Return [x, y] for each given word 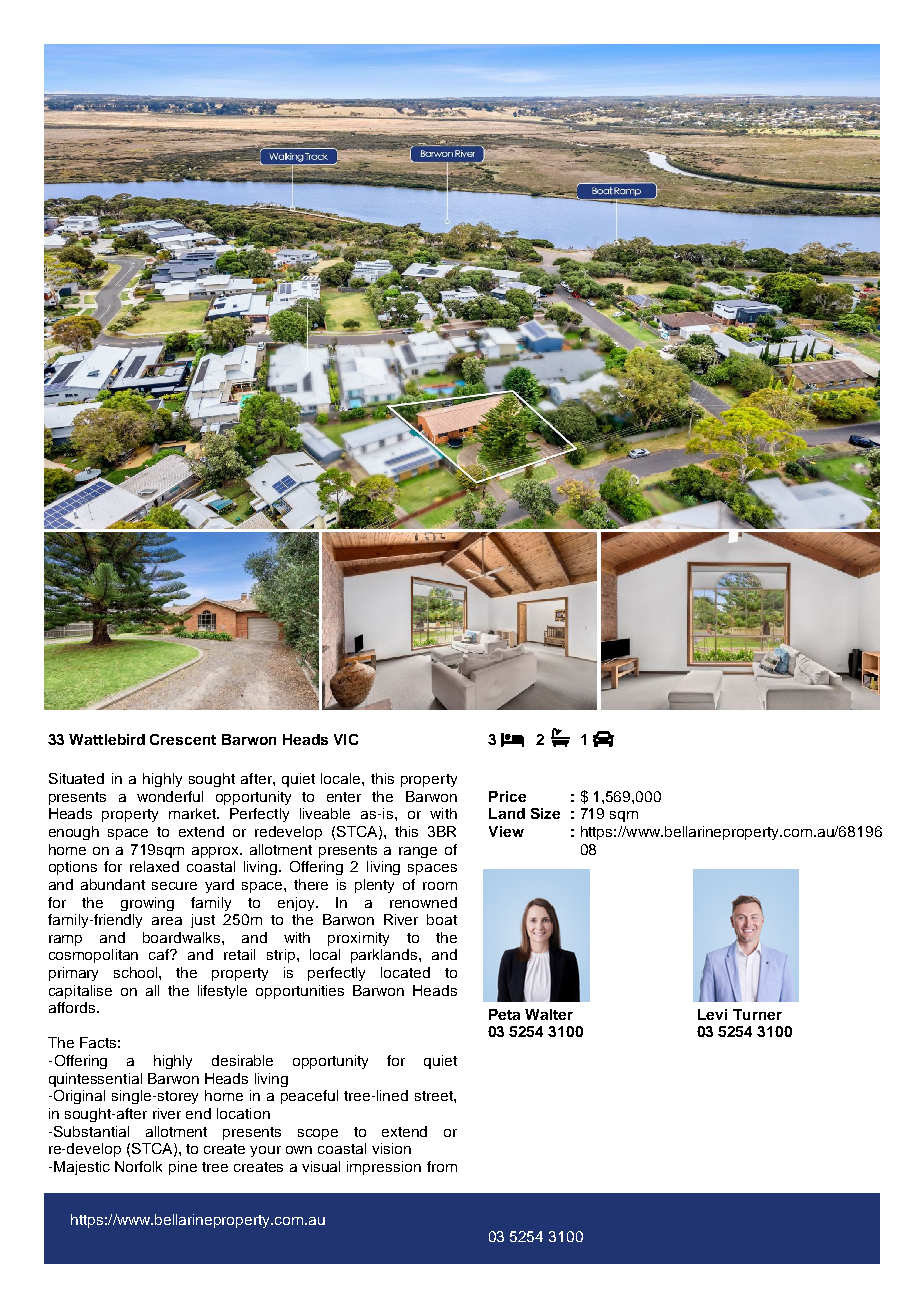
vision [391, 1148]
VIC [346, 739]
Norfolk [138, 1166]
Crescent [183, 739]
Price [507, 796]
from [442, 1166]
